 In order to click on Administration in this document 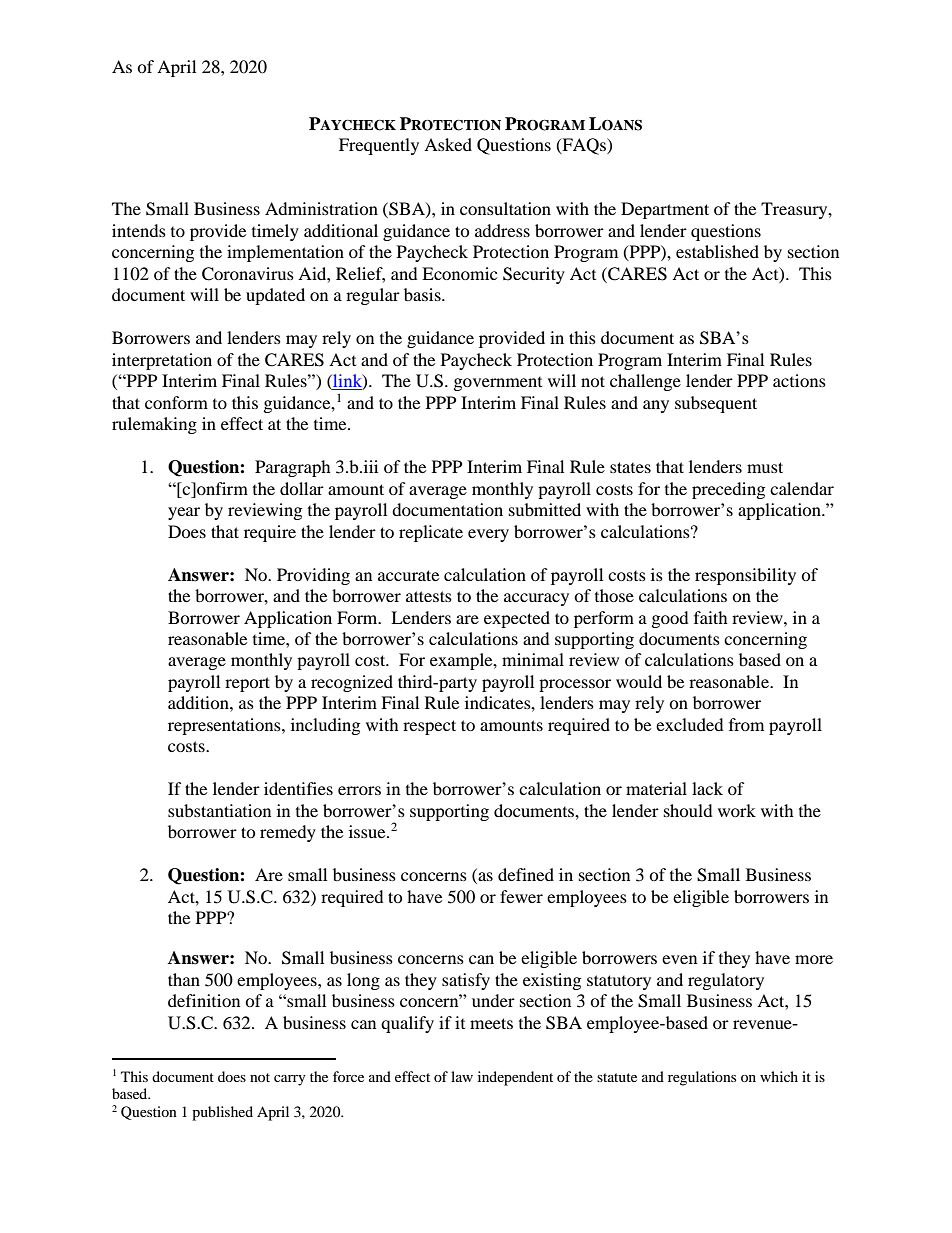, I will do `click(321, 208)`.
